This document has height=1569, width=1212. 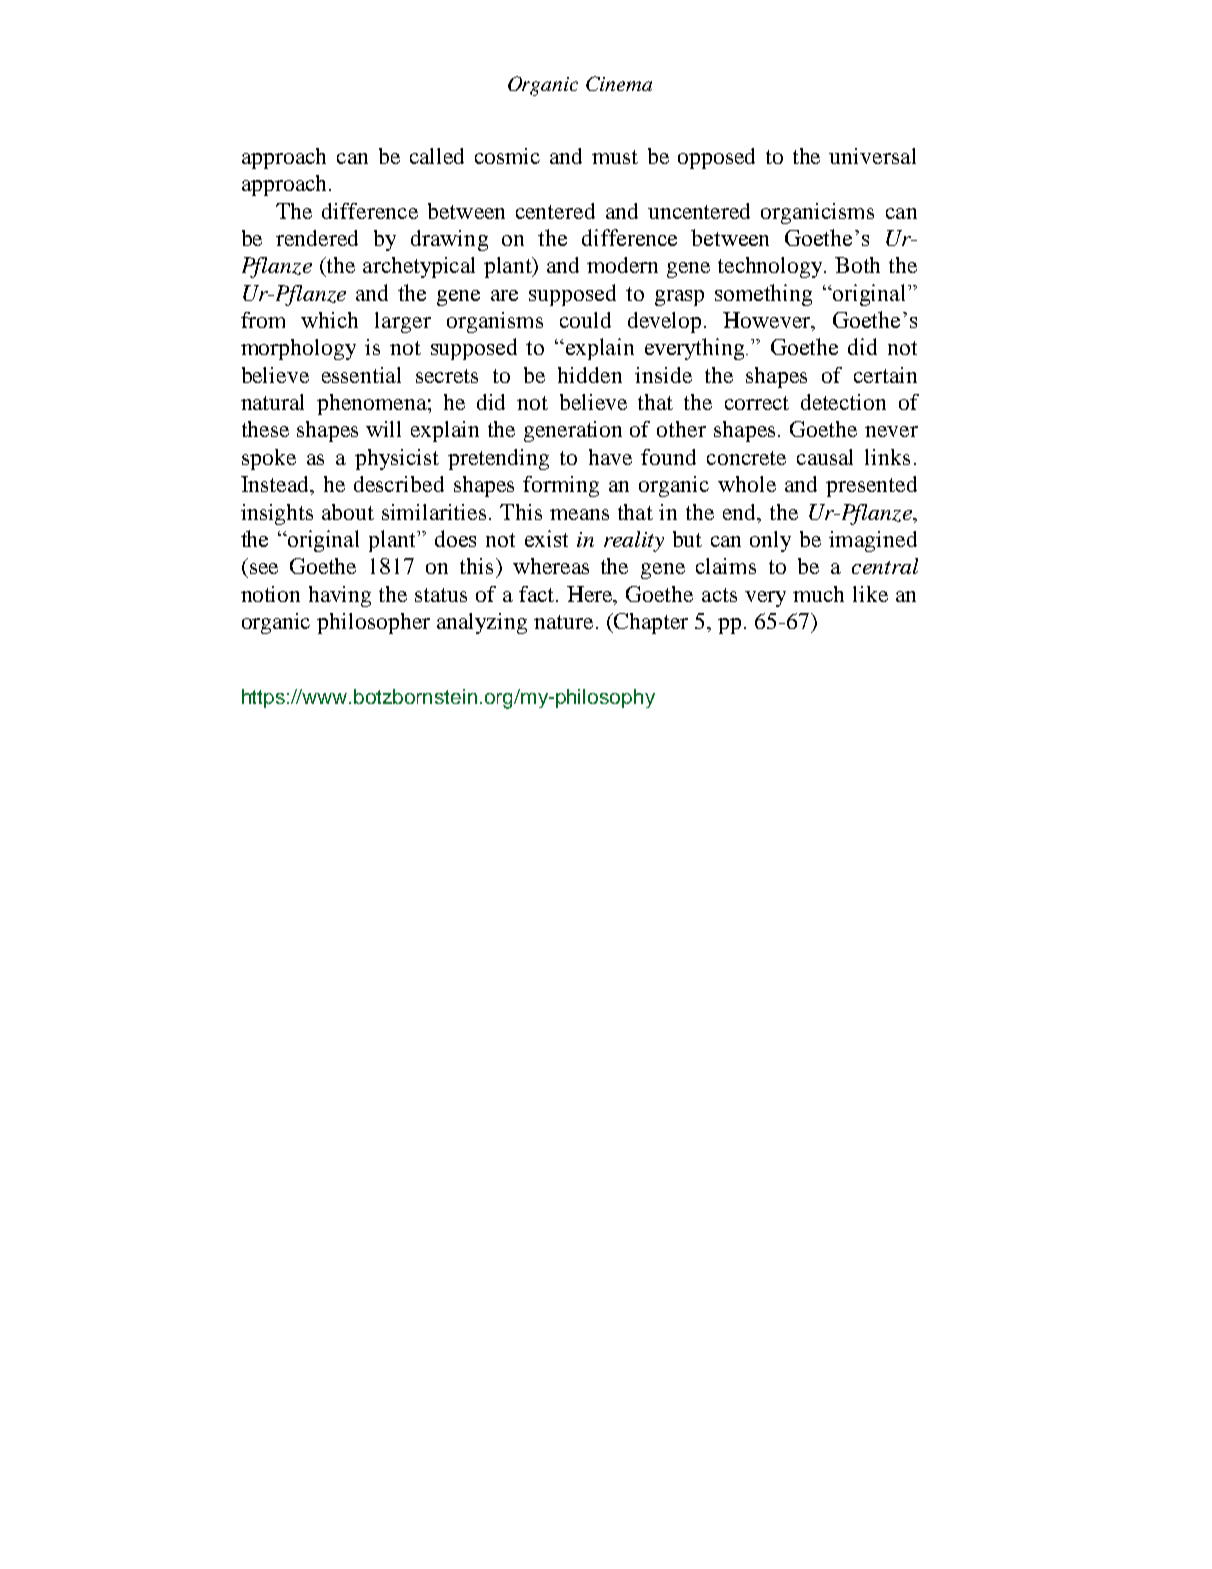 I want to click on technology, so click(x=772, y=267).
